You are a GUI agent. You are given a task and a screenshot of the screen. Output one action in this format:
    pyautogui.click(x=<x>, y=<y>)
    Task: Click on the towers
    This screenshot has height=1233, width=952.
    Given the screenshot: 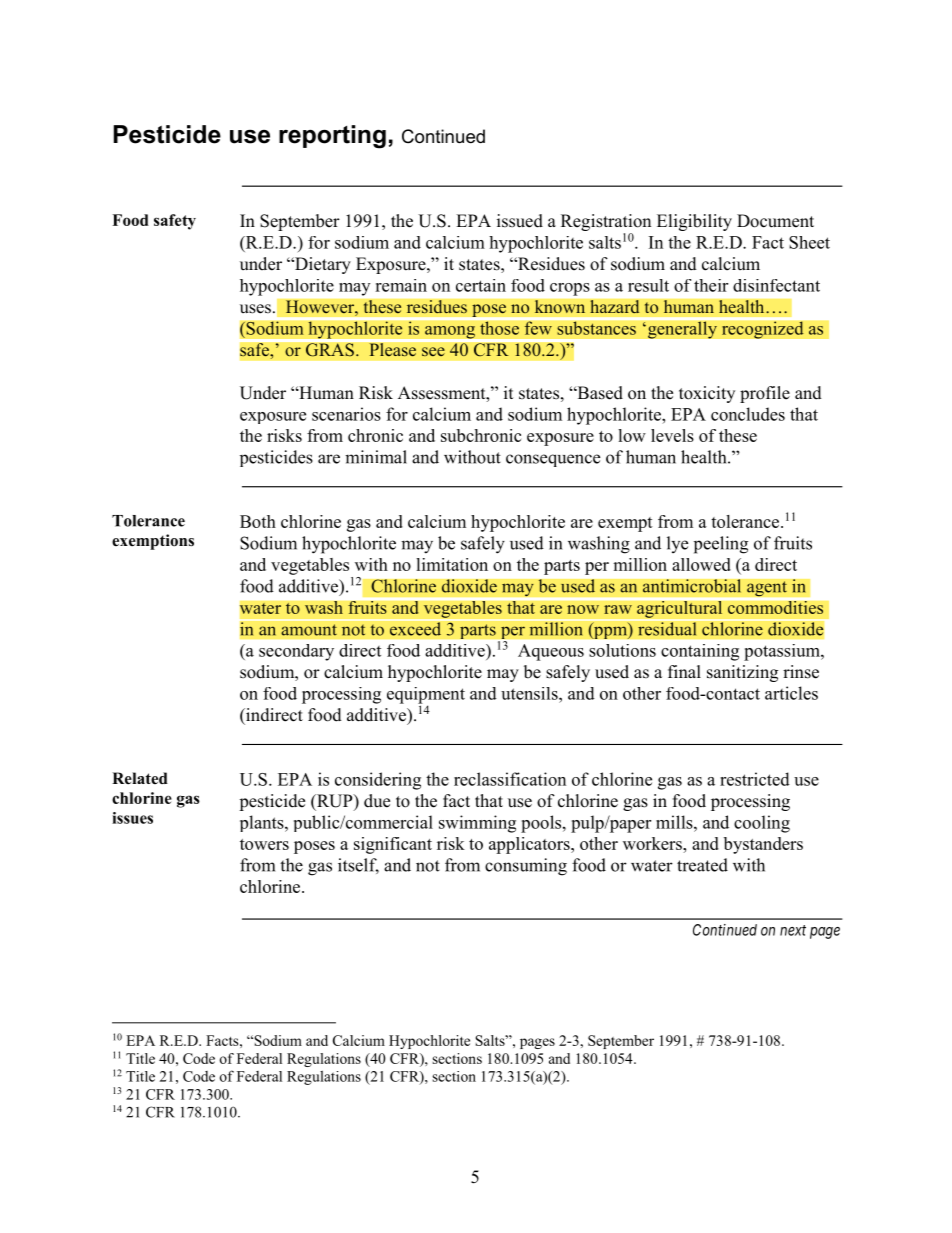 What is the action you would take?
    pyautogui.click(x=264, y=844)
